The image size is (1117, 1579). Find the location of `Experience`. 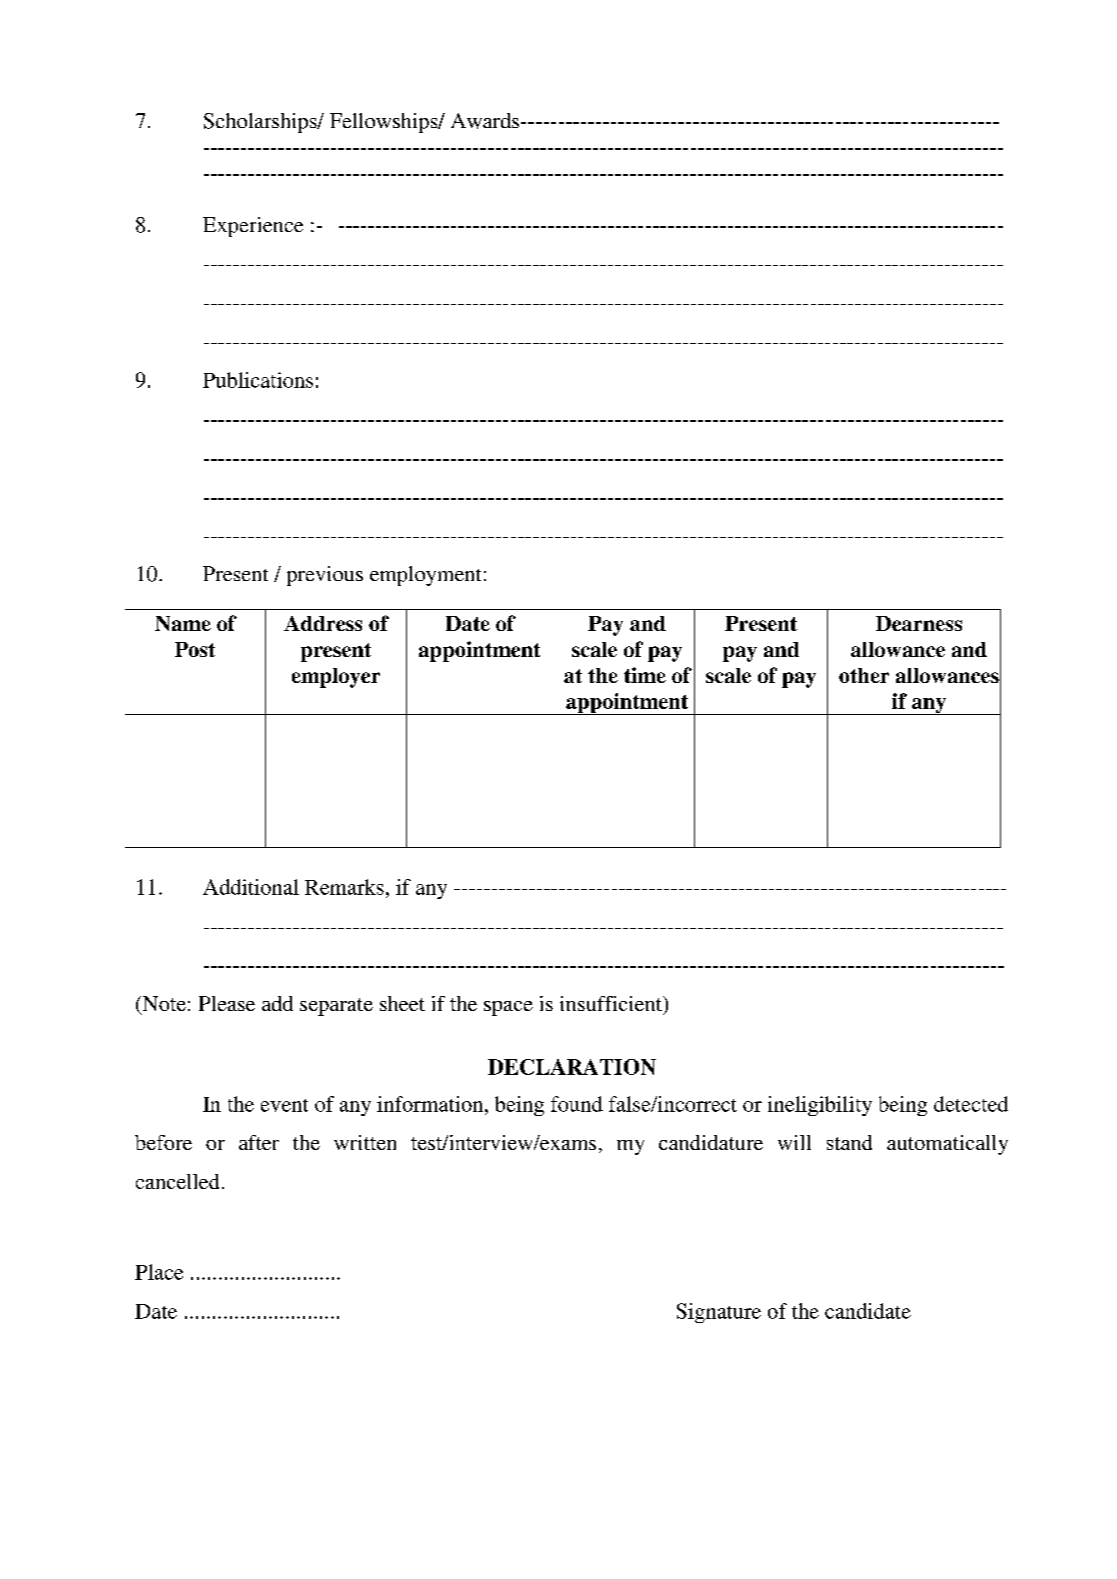

Experience is located at coordinates (253, 227).
